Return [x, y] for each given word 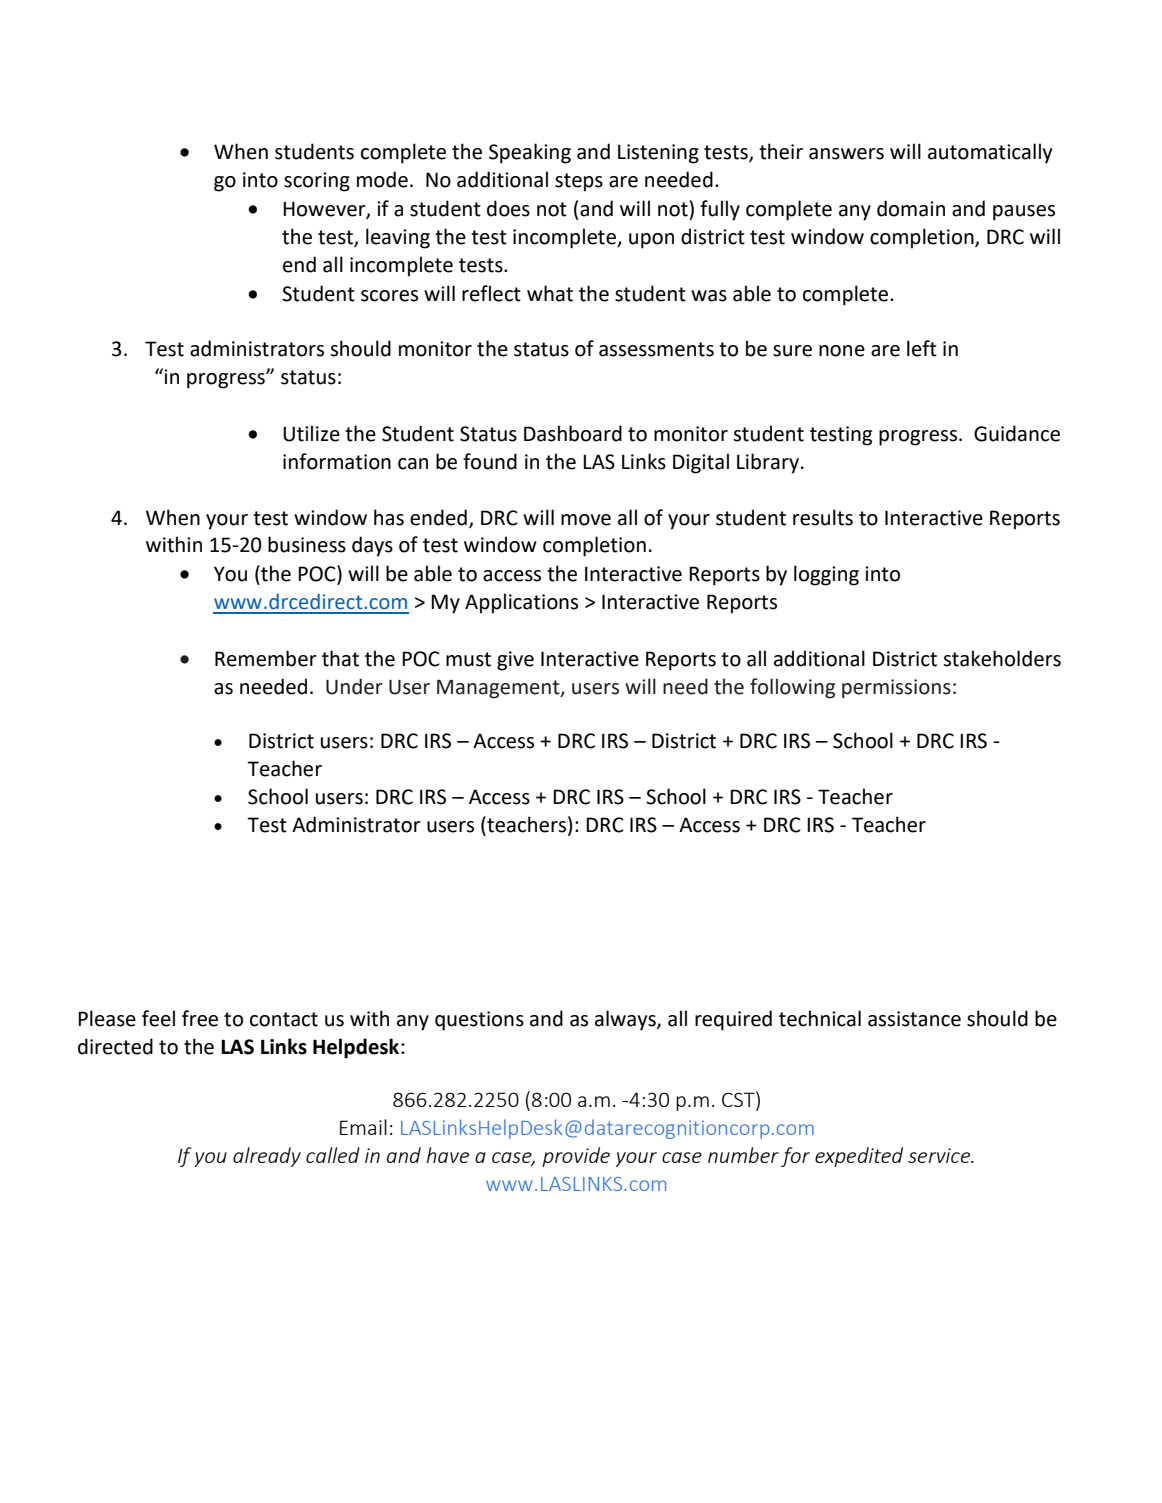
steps [579, 182]
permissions [896, 689]
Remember [266, 658]
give [515, 661]
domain [911, 208]
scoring [317, 182]
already [267, 1157]
